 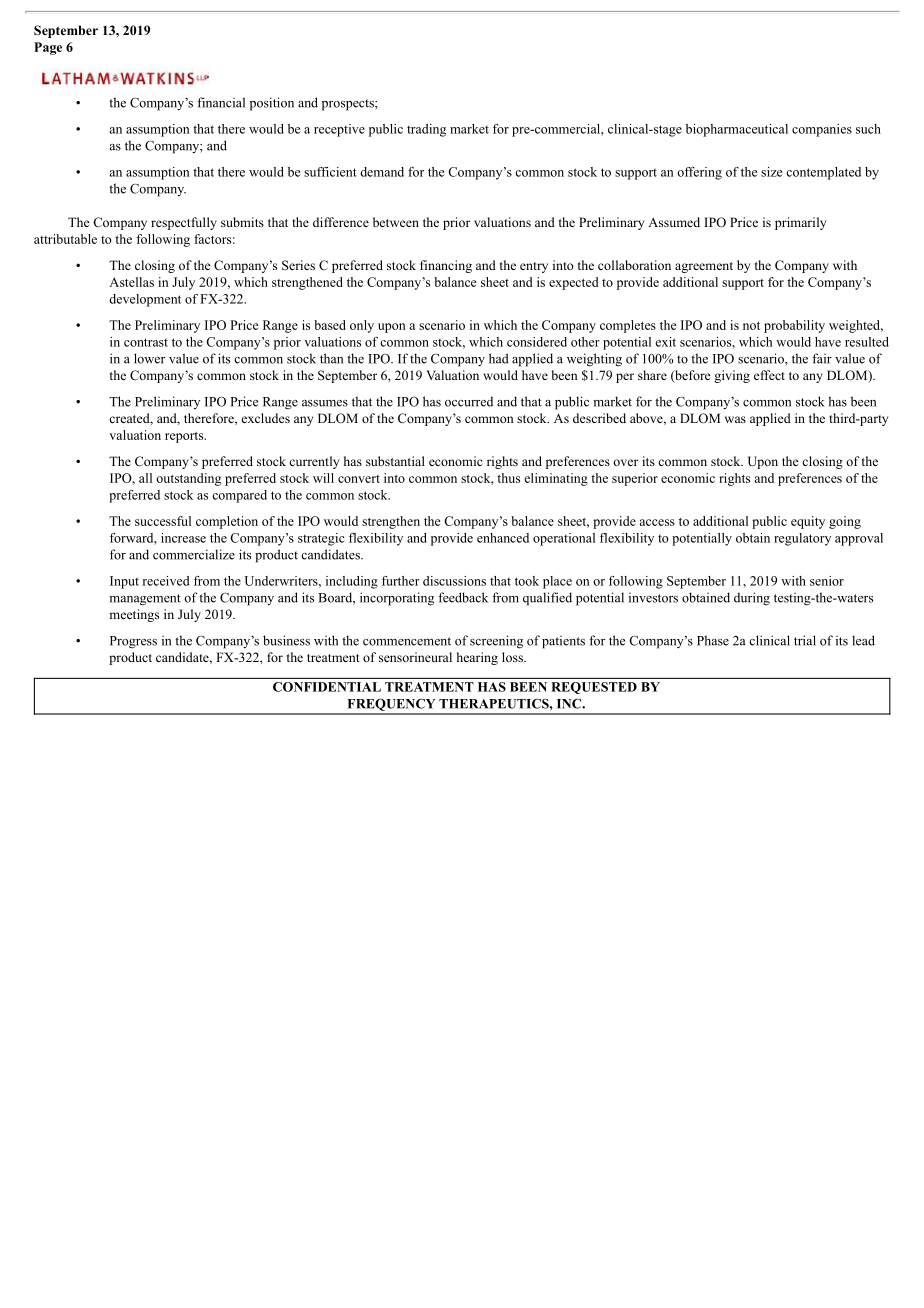 I want to click on lower, so click(x=149, y=358).
